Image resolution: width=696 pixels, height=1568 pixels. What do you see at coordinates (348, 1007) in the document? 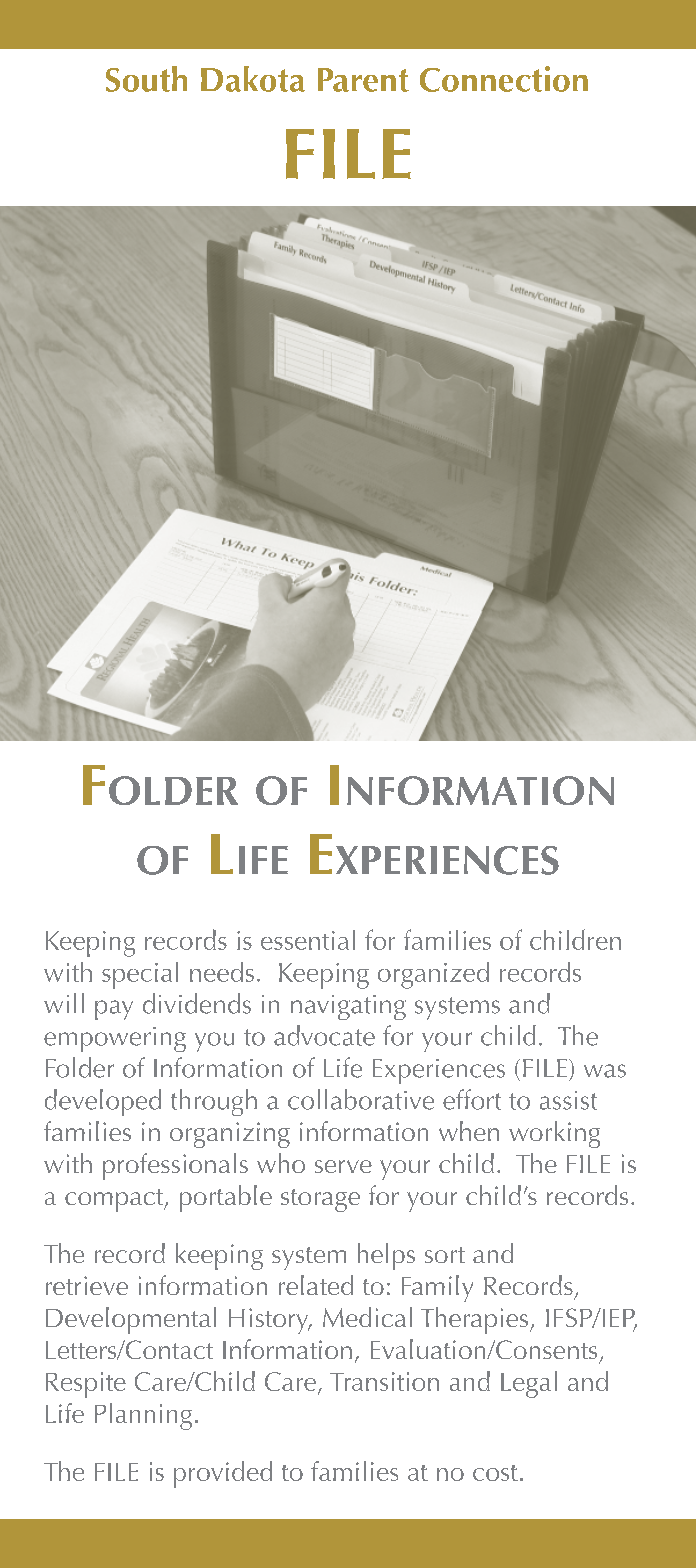
I see `navigating` at bounding box center [348, 1007].
